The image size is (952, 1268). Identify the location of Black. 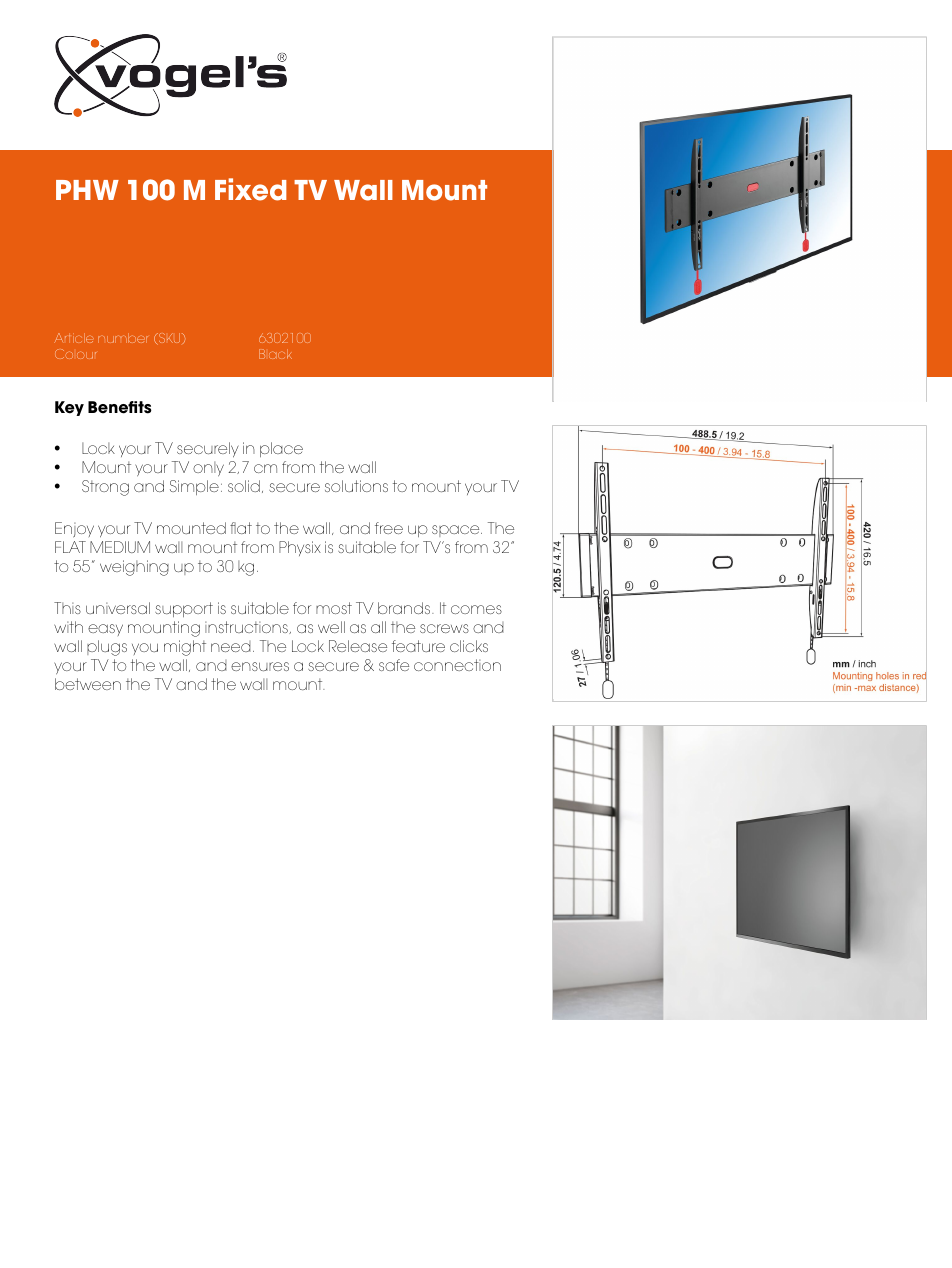
(275, 354).
